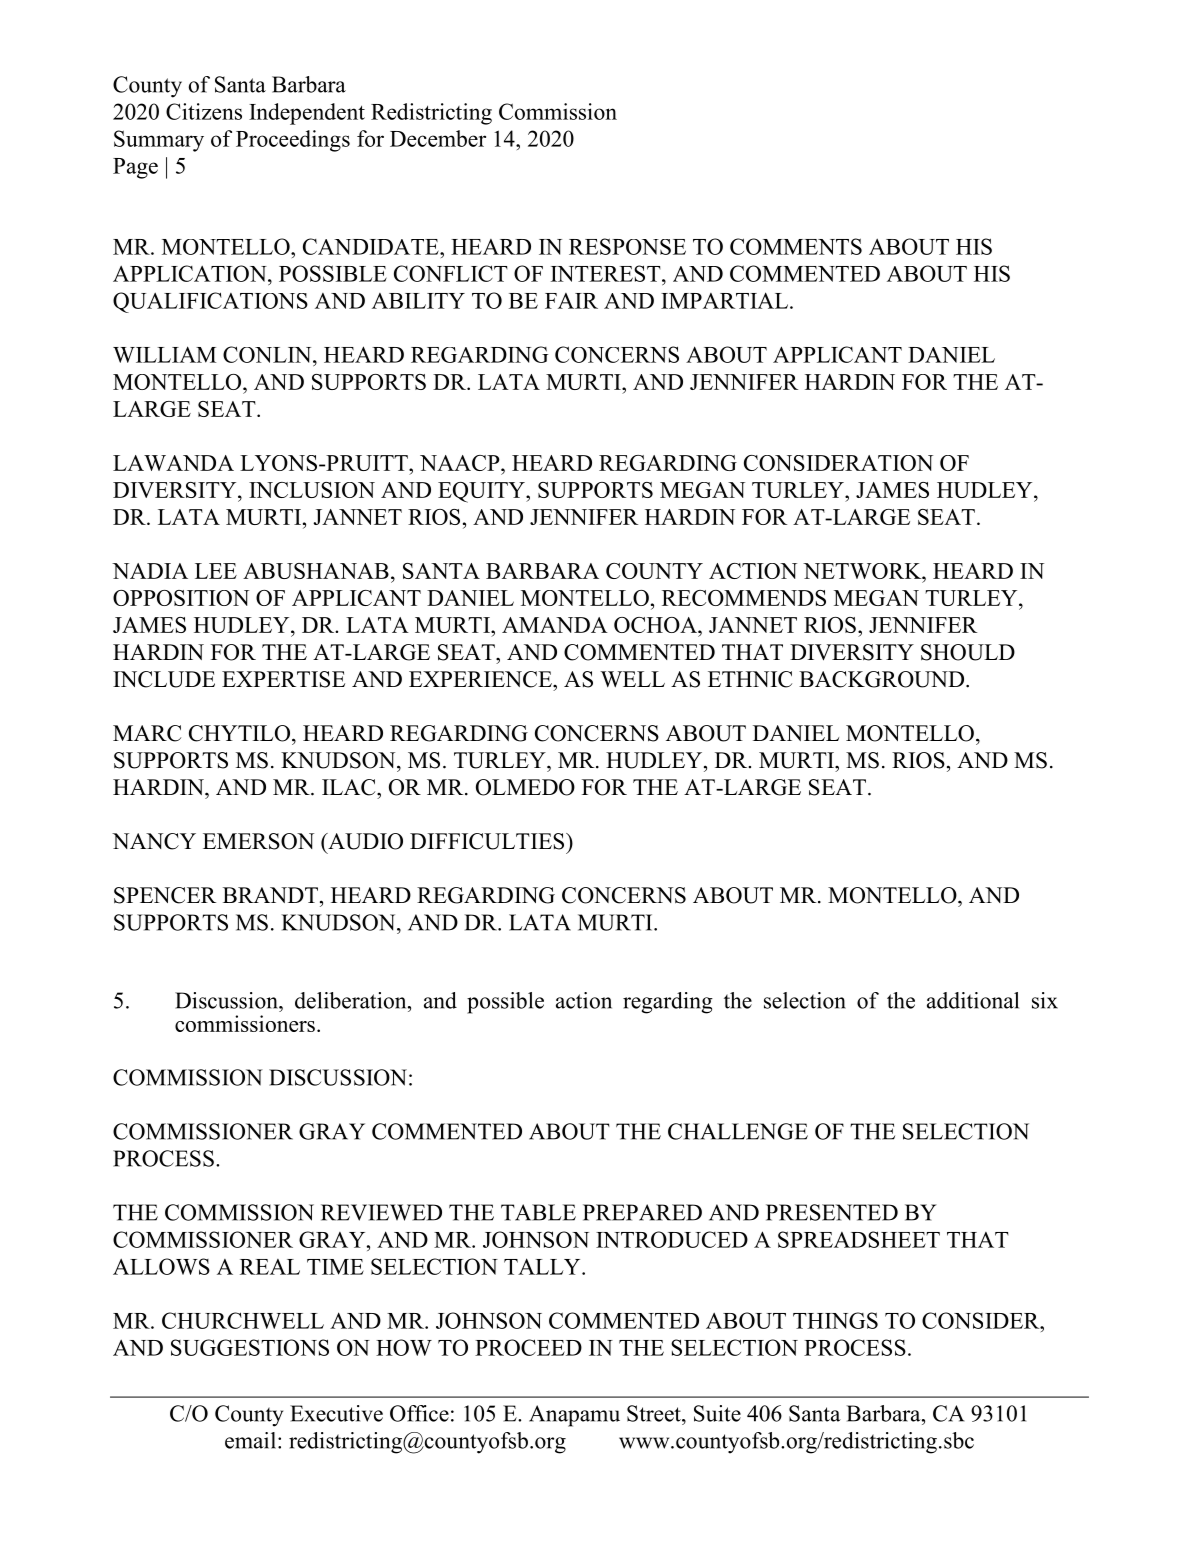 The image size is (1199, 1551). Describe the element at coordinates (250, 1440) in the screenshot. I see `email` at that location.
